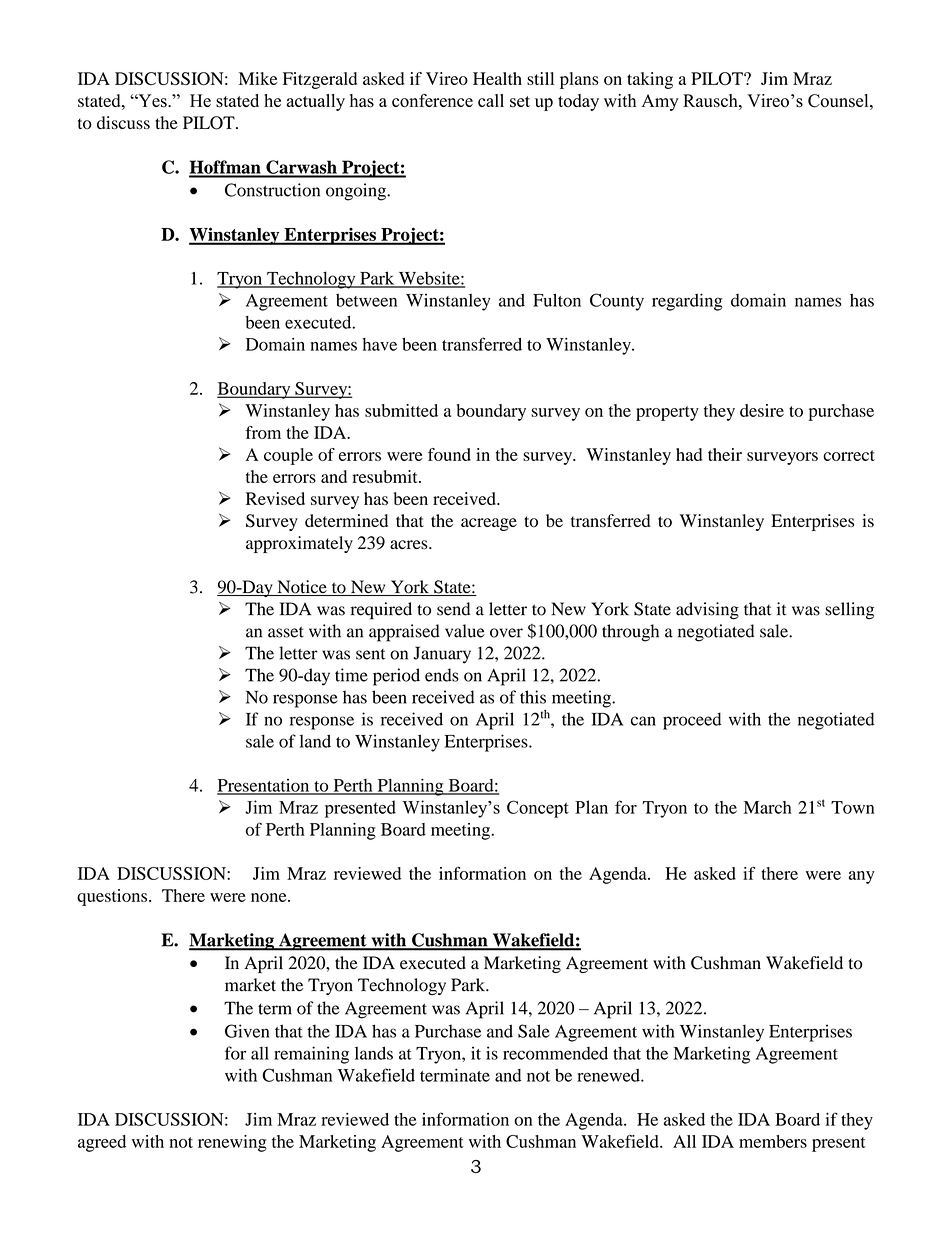 The image size is (952, 1233). I want to click on renewing, so click(232, 1143).
